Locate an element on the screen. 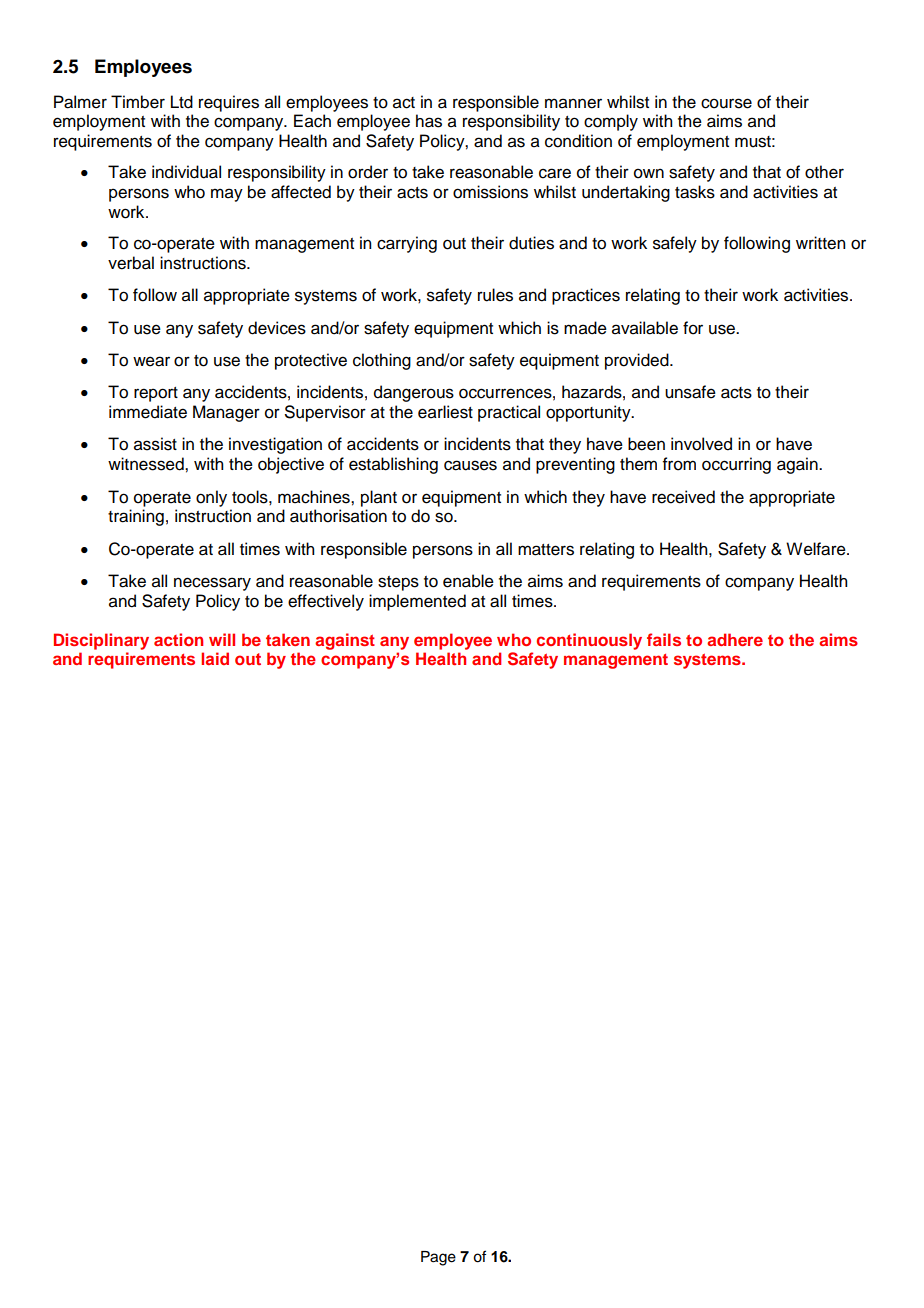  action is located at coordinates (178, 639).
